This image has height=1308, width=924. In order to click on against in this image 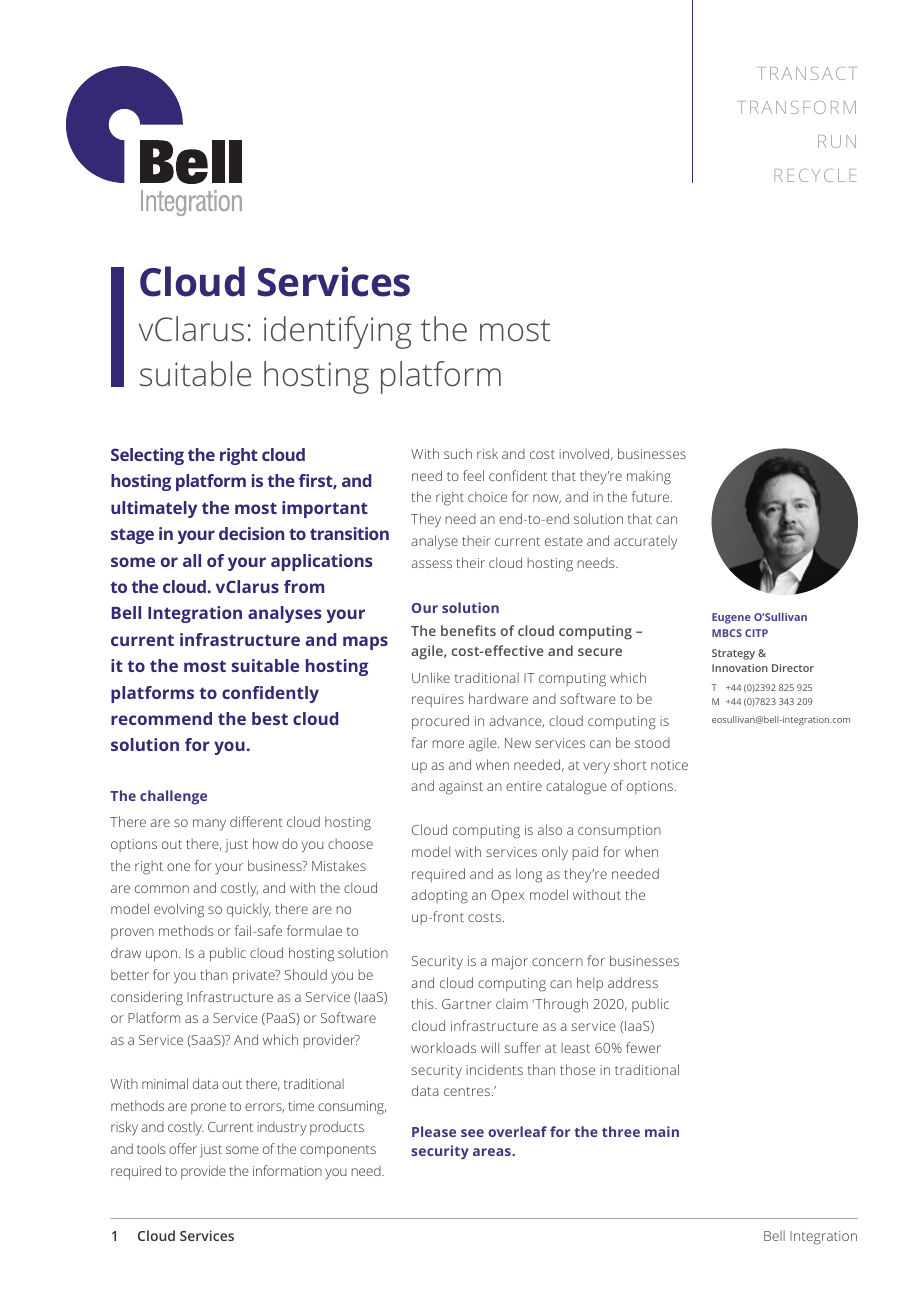, I will do `click(461, 788)`.
